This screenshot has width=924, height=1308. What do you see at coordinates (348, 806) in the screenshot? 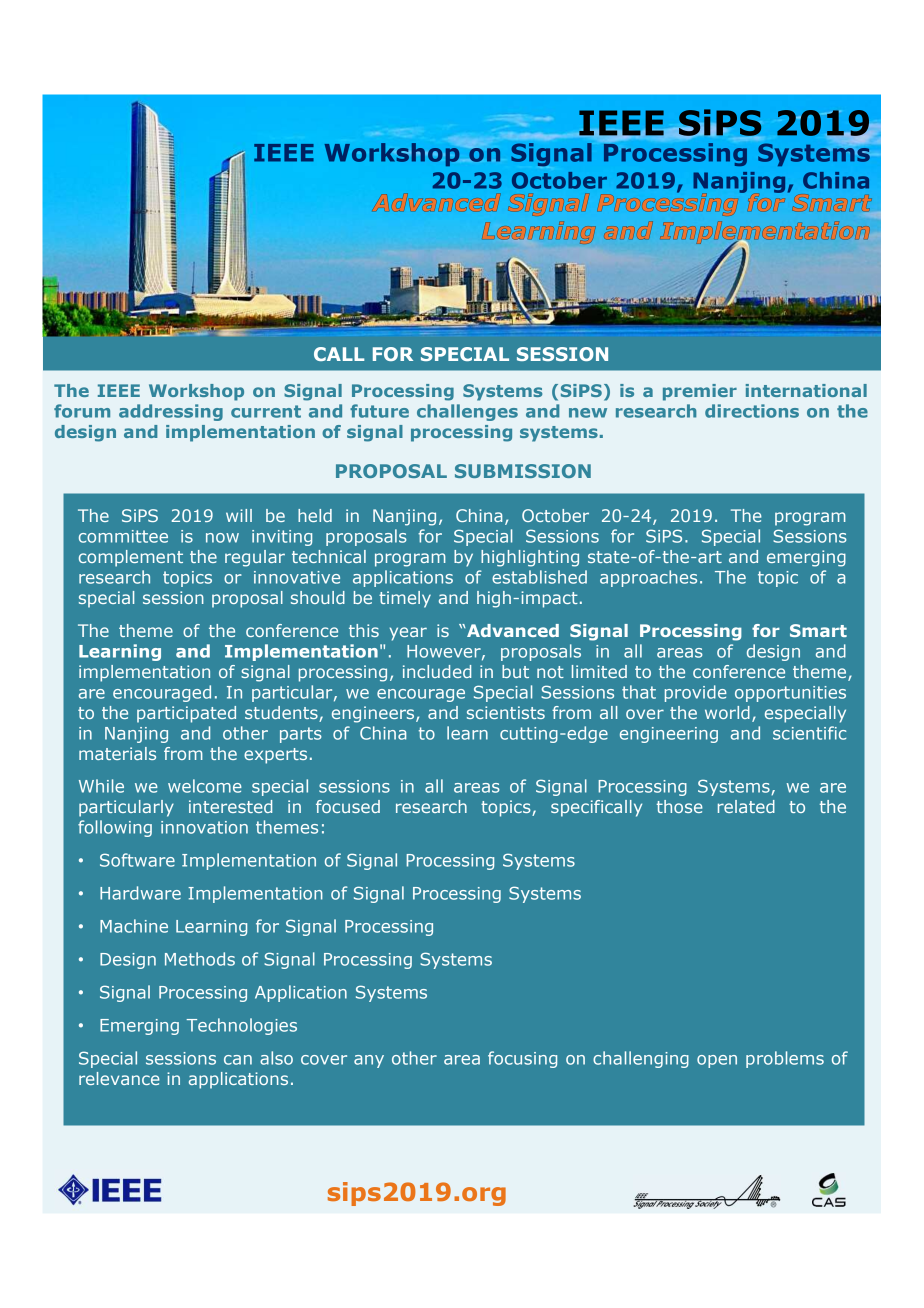
I see `focused` at bounding box center [348, 806].
